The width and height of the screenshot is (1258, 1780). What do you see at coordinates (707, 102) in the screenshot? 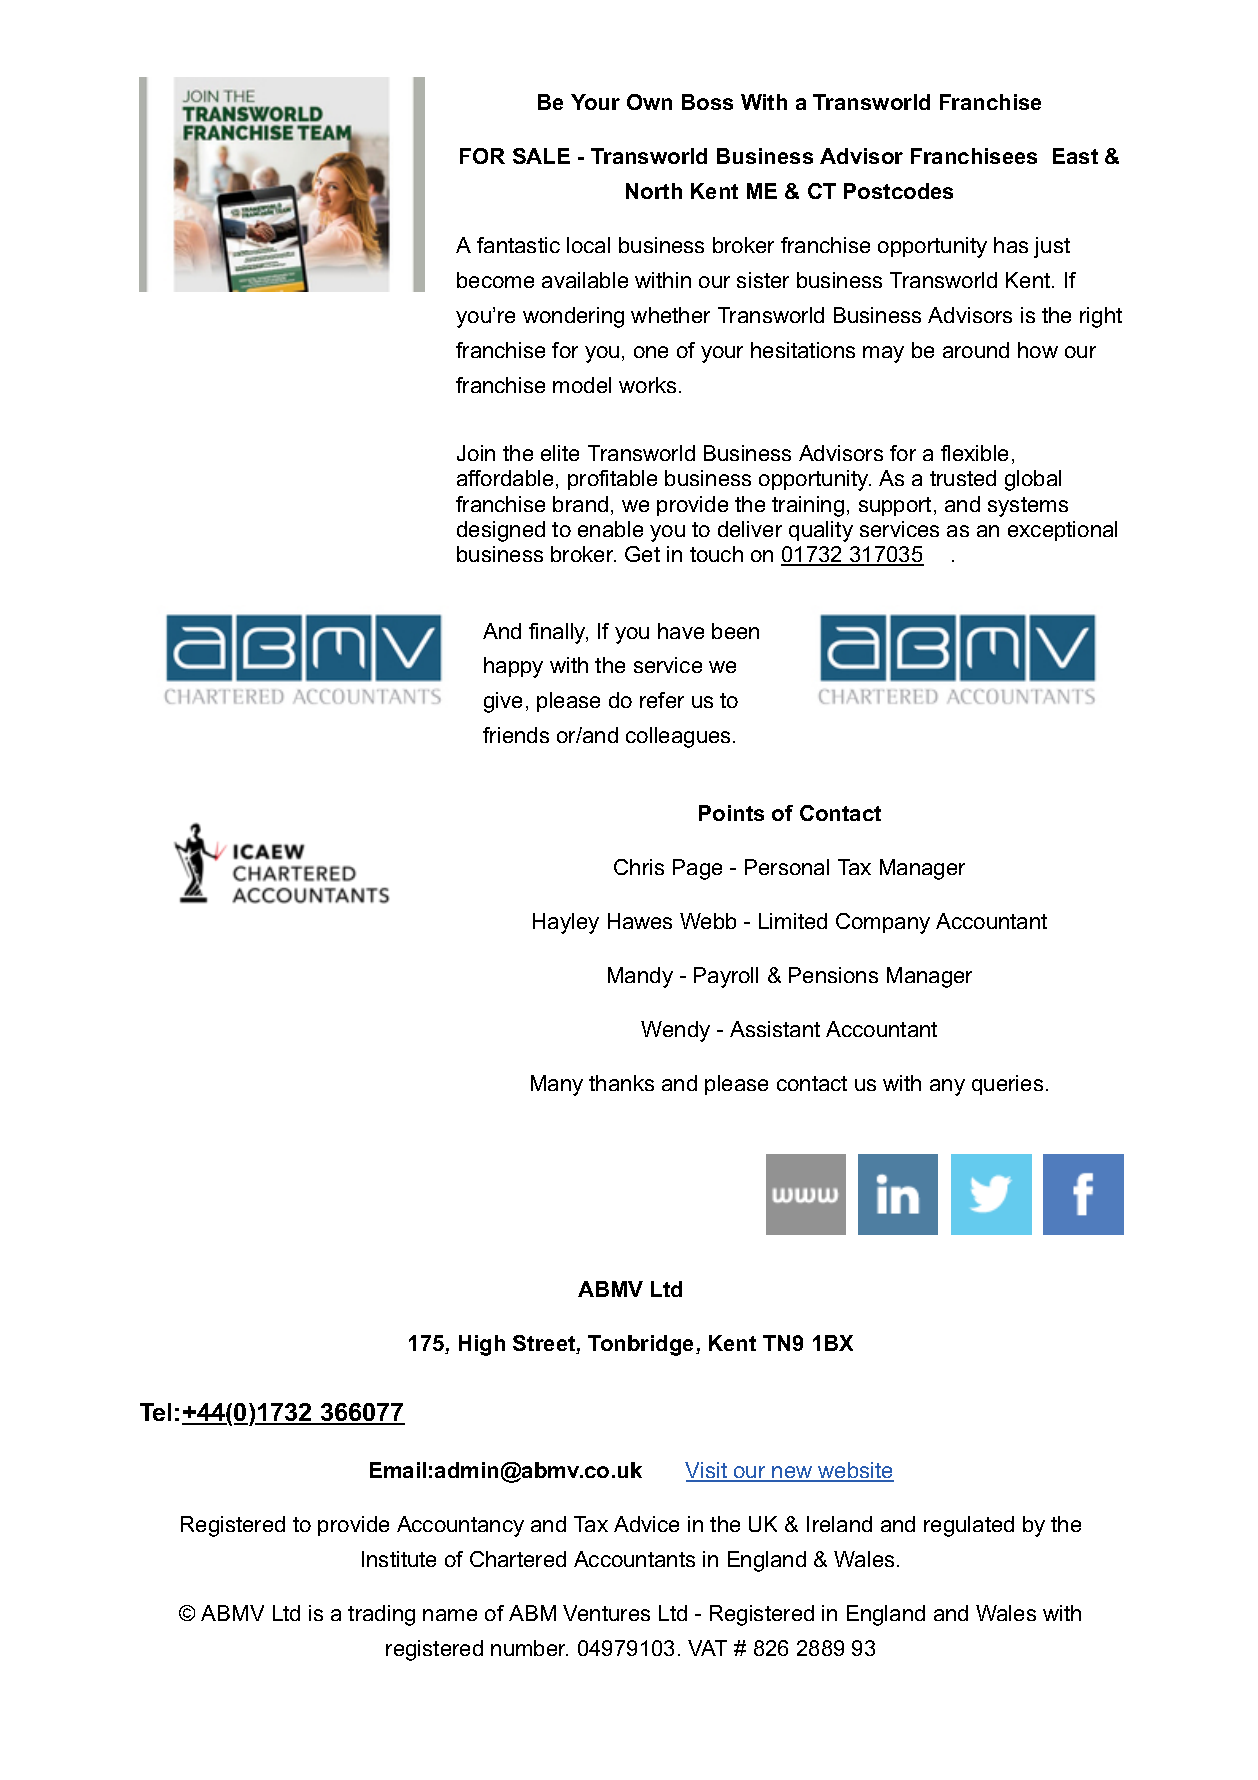
I see `Boss` at bounding box center [707, 102].
